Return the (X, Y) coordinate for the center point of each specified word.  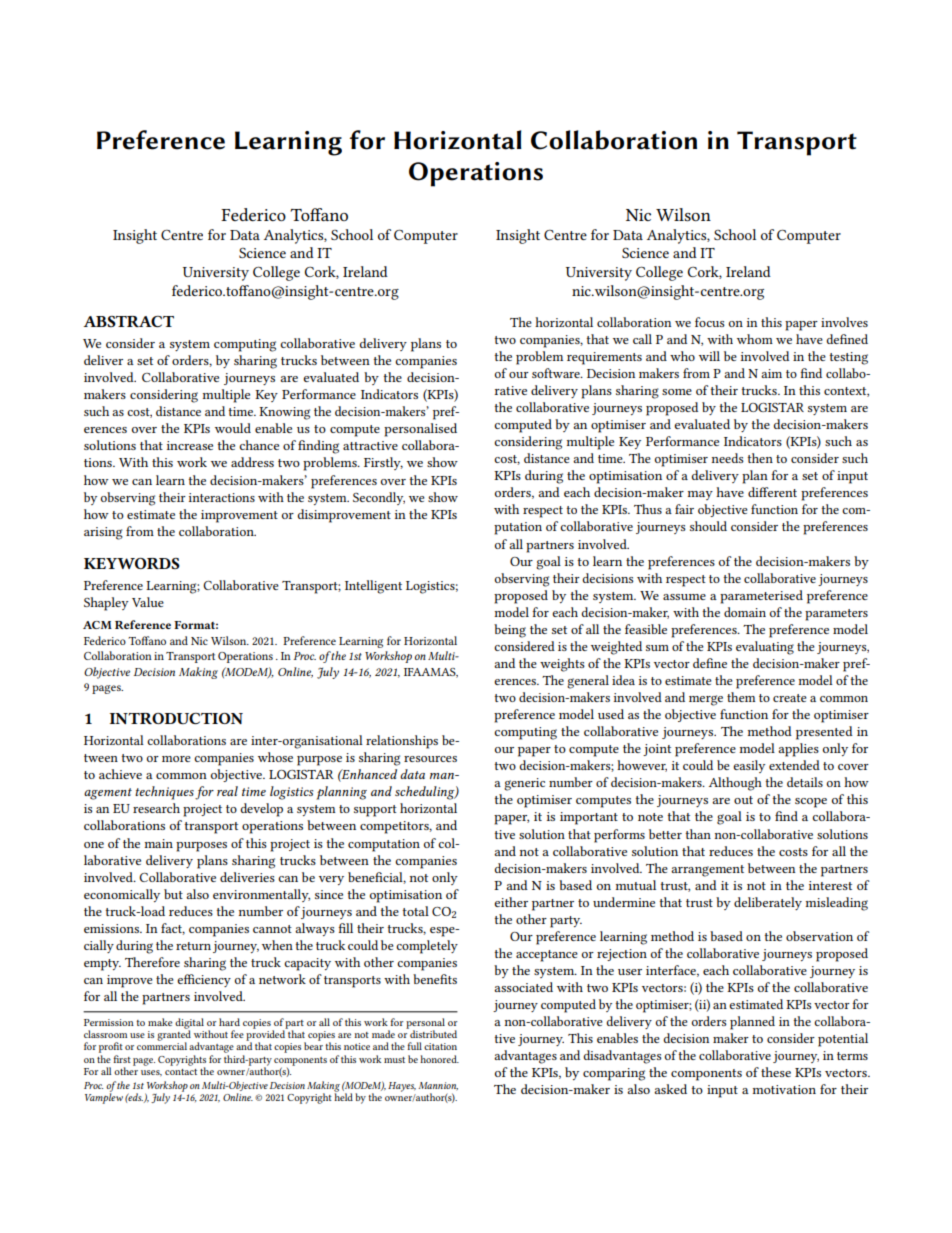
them (741, 697)
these (776, 1072)
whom (755, 339)
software (557, 373)
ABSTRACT (128, 321)
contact (181, 1072)
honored (439, 1059)
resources (430, 759)
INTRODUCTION (176, 718)
